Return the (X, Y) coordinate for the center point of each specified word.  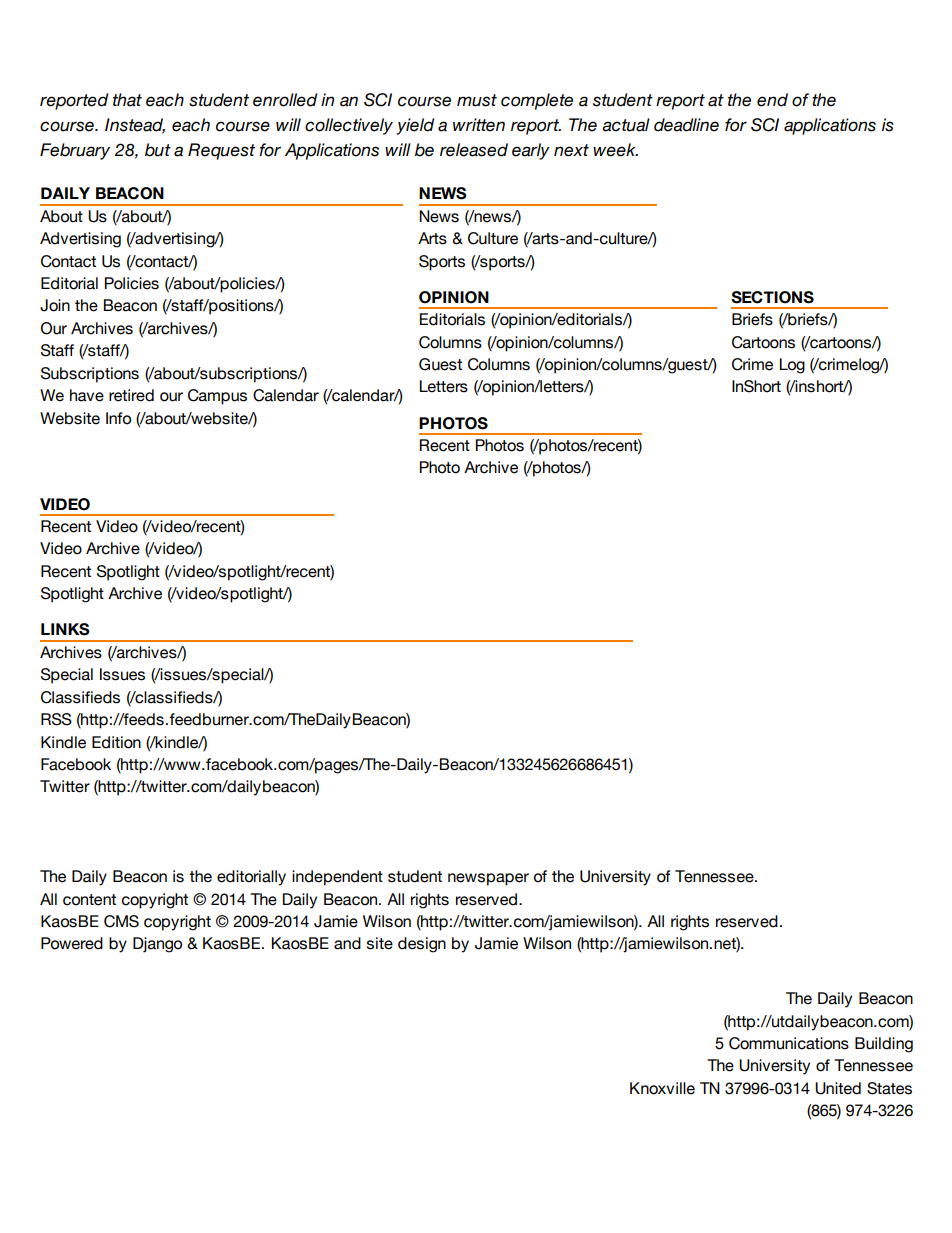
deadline (686, 125)
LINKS (65, 629)
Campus (217, 397)
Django (157, 945)
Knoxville (662, 1088)
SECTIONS (772, 297)
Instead (135, 125)
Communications (789, 1043)
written (479, 125)
